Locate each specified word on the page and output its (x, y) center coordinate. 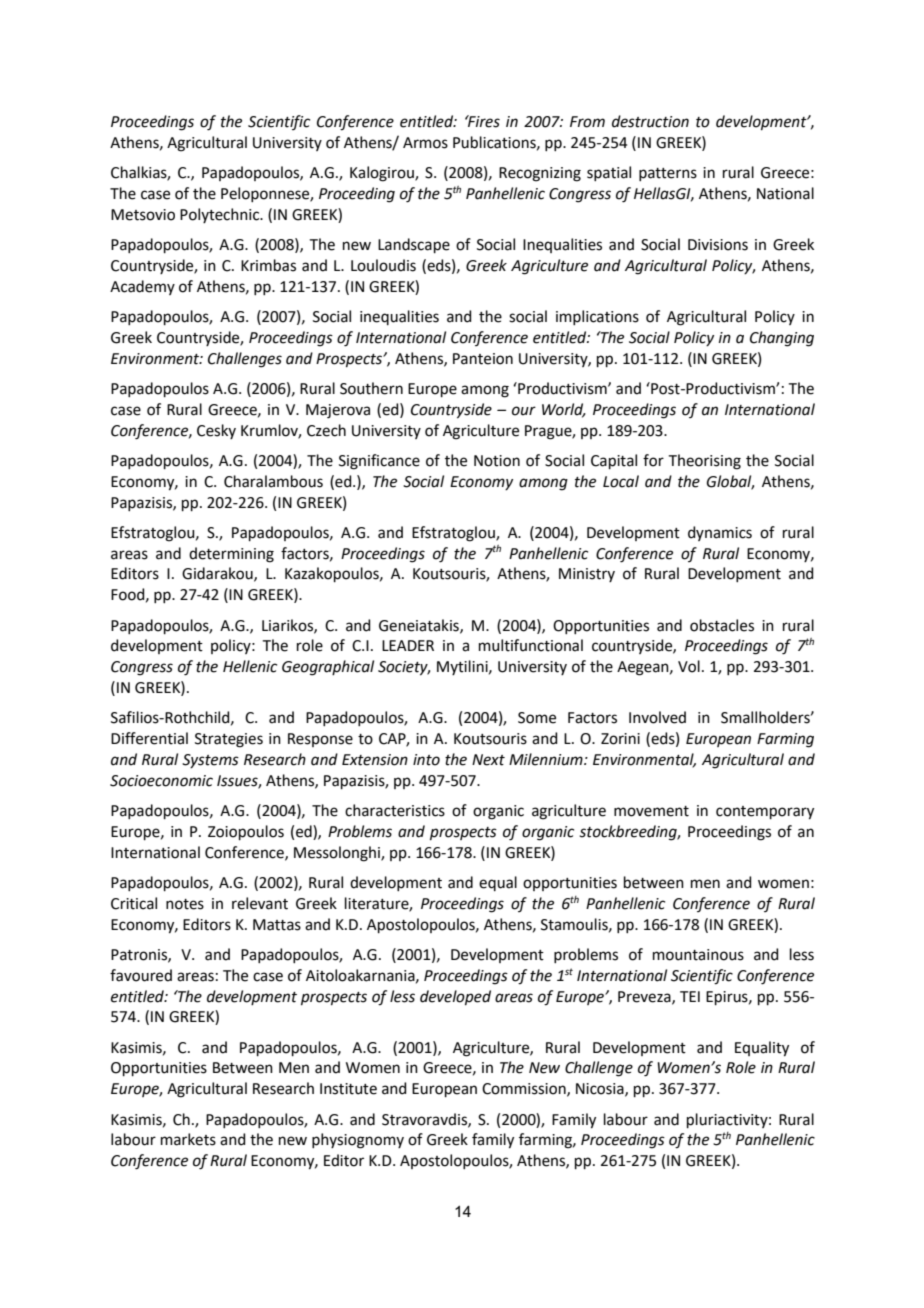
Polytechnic (221, 215)
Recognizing (540, 174)
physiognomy (358, 1141)
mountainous (698, 955)
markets (188, 1139)
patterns (668, 174)
